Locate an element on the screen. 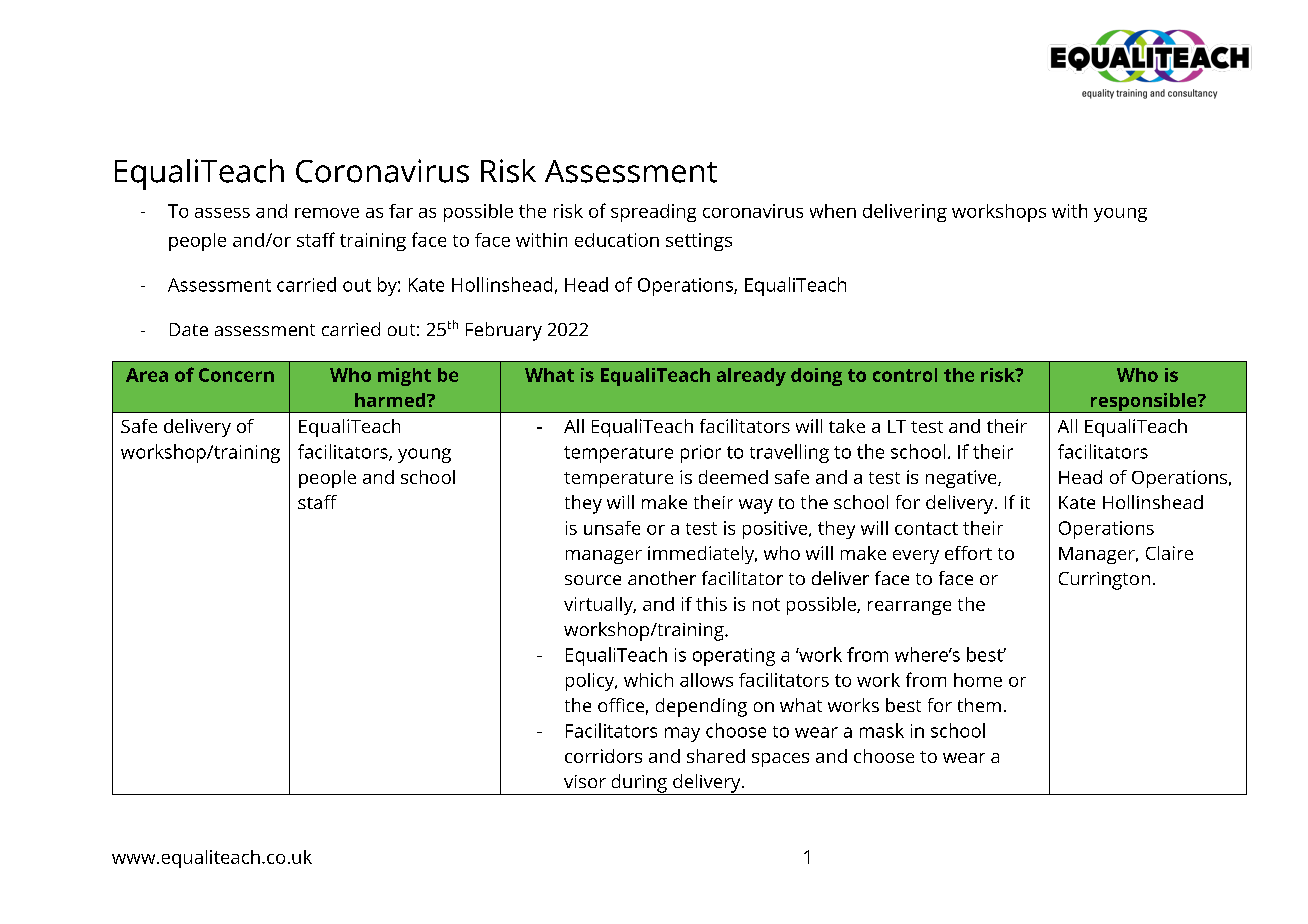 This screenshot has width=1308, height=924. policy is located at coordinates (591, 682).
